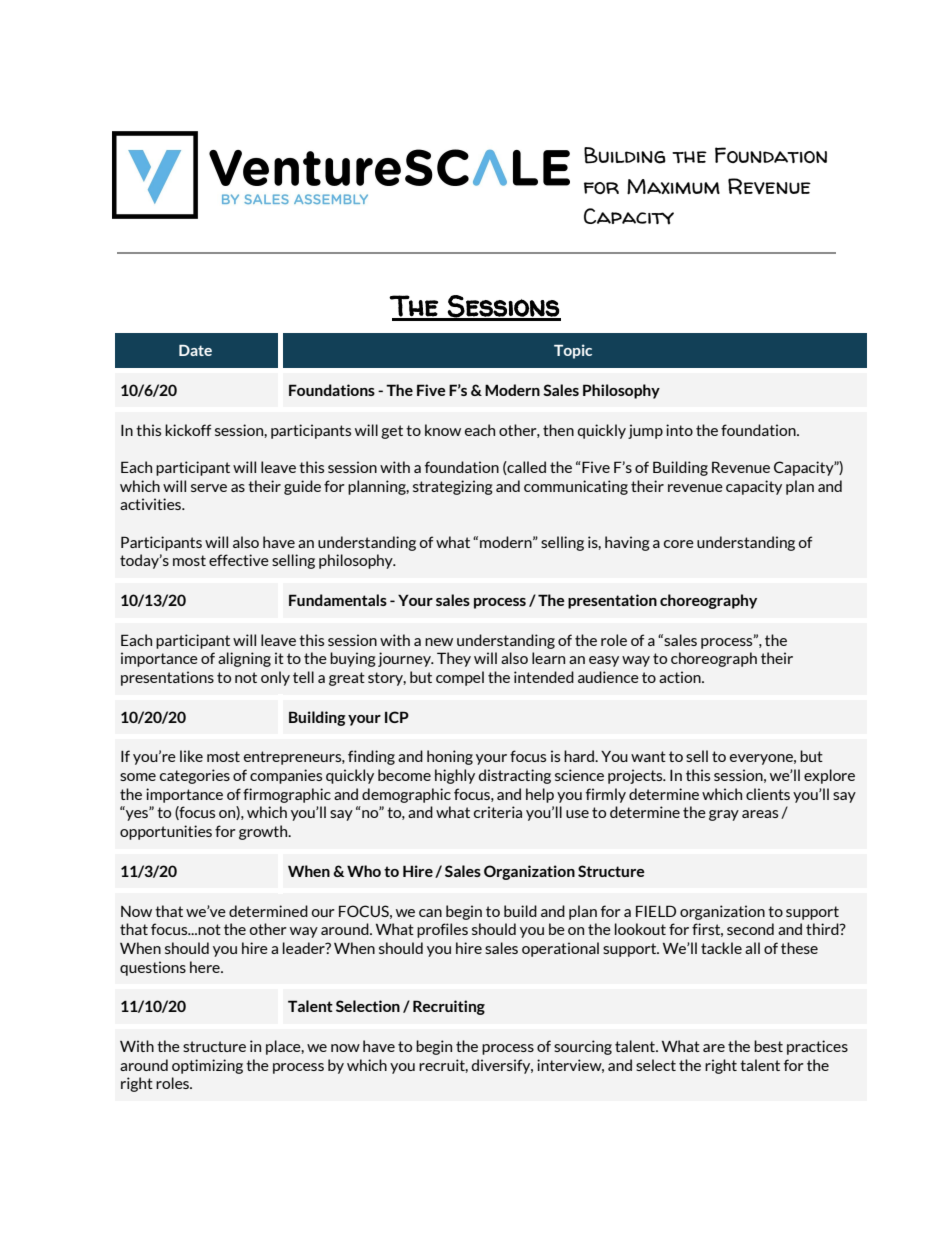 The image size is (952, 1233). What do you see at coordinates (681, 677) in the screenshot?
I see `action` at bounding box center [681, 677].
